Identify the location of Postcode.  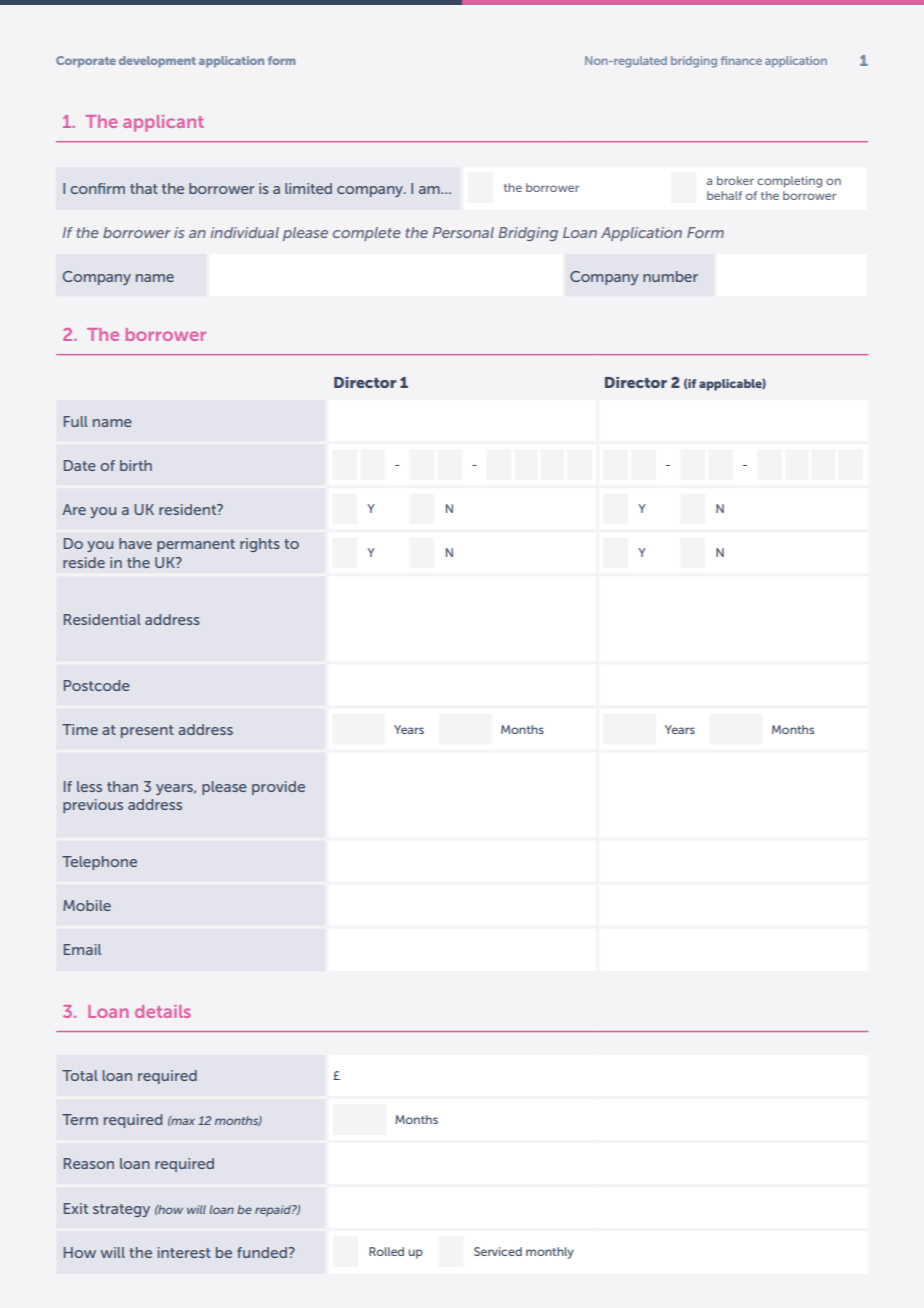
(97, 685).
